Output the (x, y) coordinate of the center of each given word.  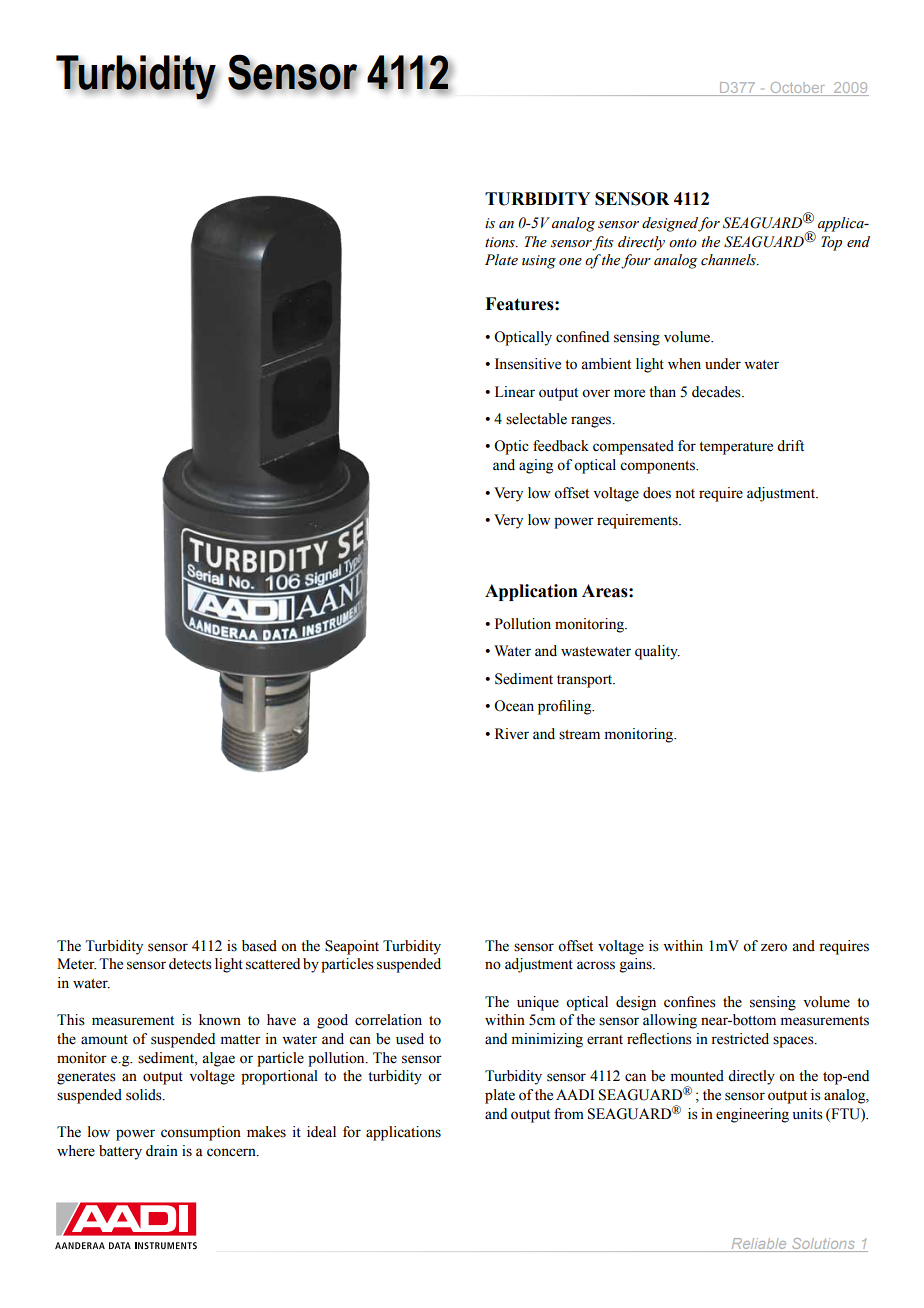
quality (657, 652)
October (798, 89)
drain (162, 1150)
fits (603, 243)
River (512, 734)
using (539, 262)
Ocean (514, 706)
